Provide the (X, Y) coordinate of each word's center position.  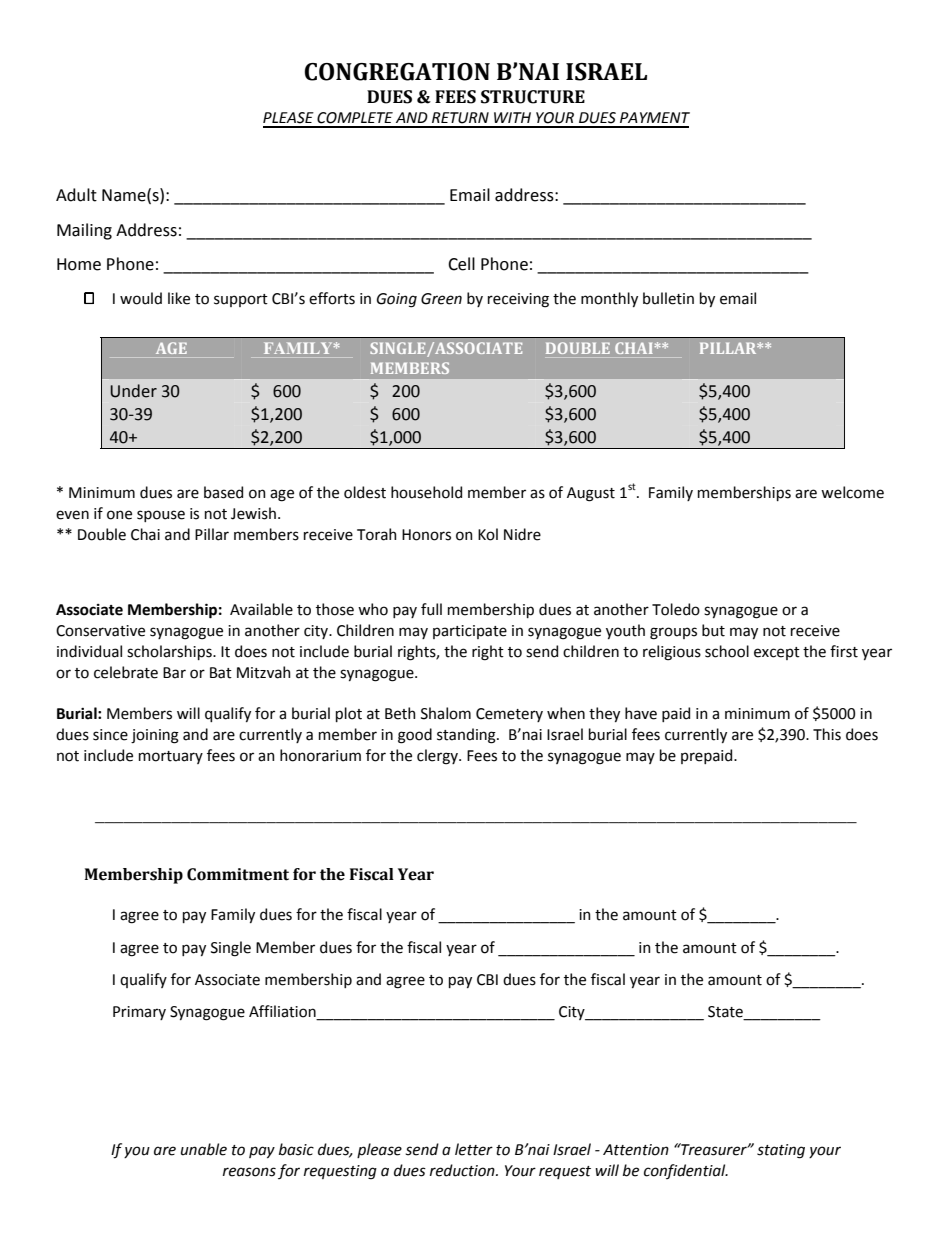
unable (204, 1149)
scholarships (170, 652)
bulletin (668, 298)
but (713, 630)
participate (470, 632)
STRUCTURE (533, 97)
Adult (76, 195)
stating (781, 1151)
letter (474, 1149)
